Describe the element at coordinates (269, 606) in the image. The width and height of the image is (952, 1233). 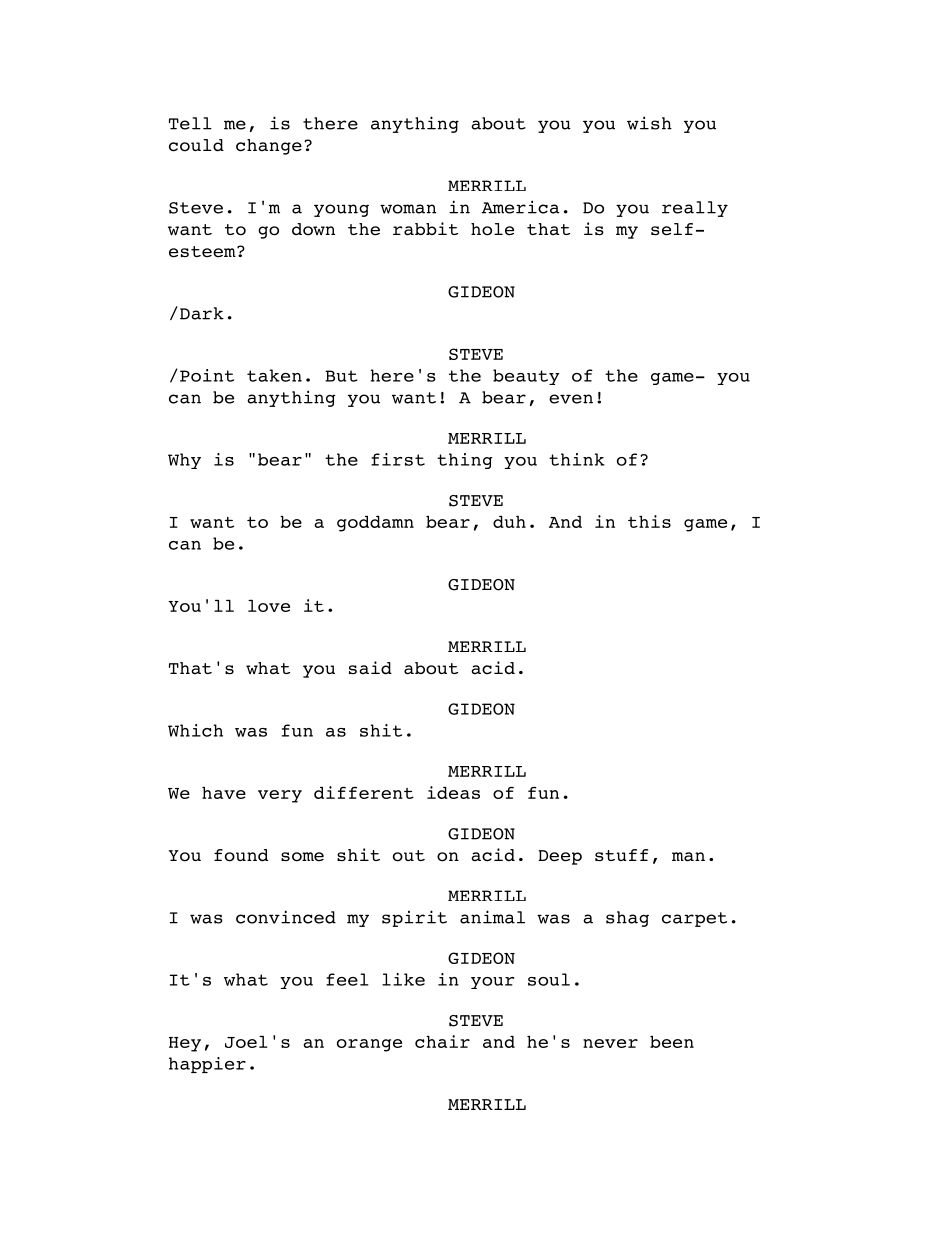
I see `love` at that location.
